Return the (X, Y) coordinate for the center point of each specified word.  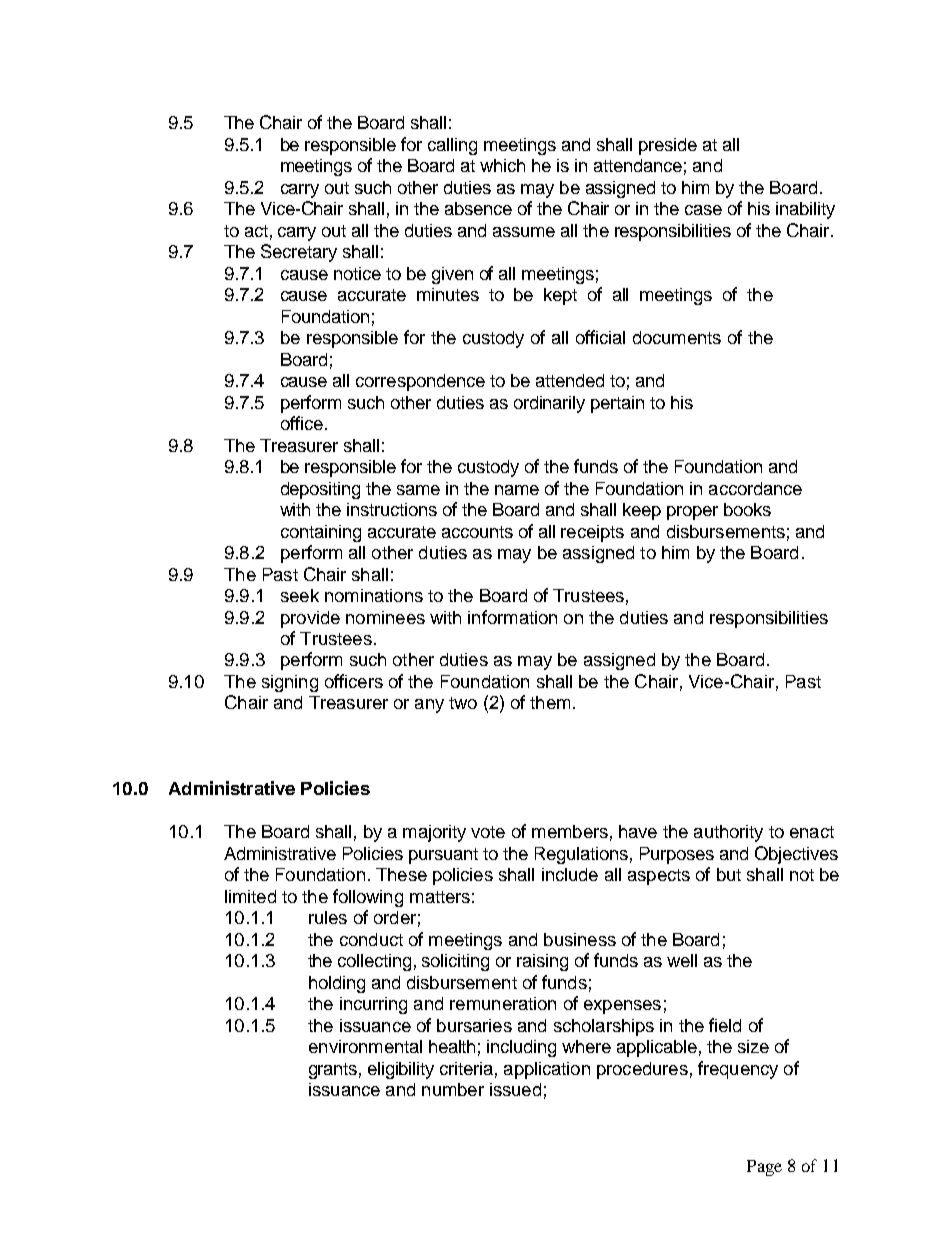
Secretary (299, 253)
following (368, 898)
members (570, 831)
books (747, 509)
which (502, 165)
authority (728, 833)
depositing (320, 490)
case (703, 210)
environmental (365, 1046)
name (517, 490)
